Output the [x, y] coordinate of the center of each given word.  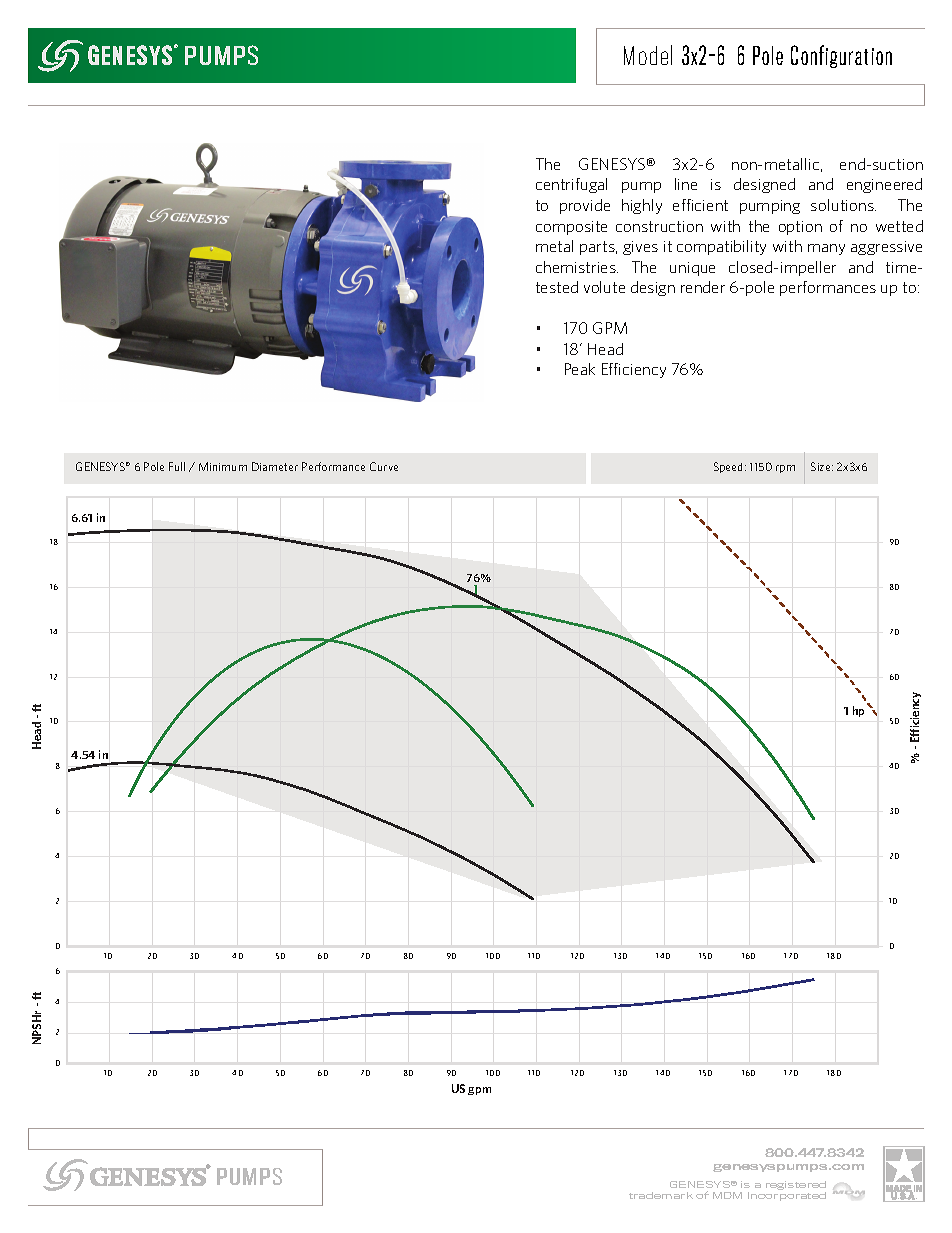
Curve [384, 466]
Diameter [275, 466]
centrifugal [571, 185]
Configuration [841, 56]
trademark [661, 1195]
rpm [785, 469]
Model [648, 55]
